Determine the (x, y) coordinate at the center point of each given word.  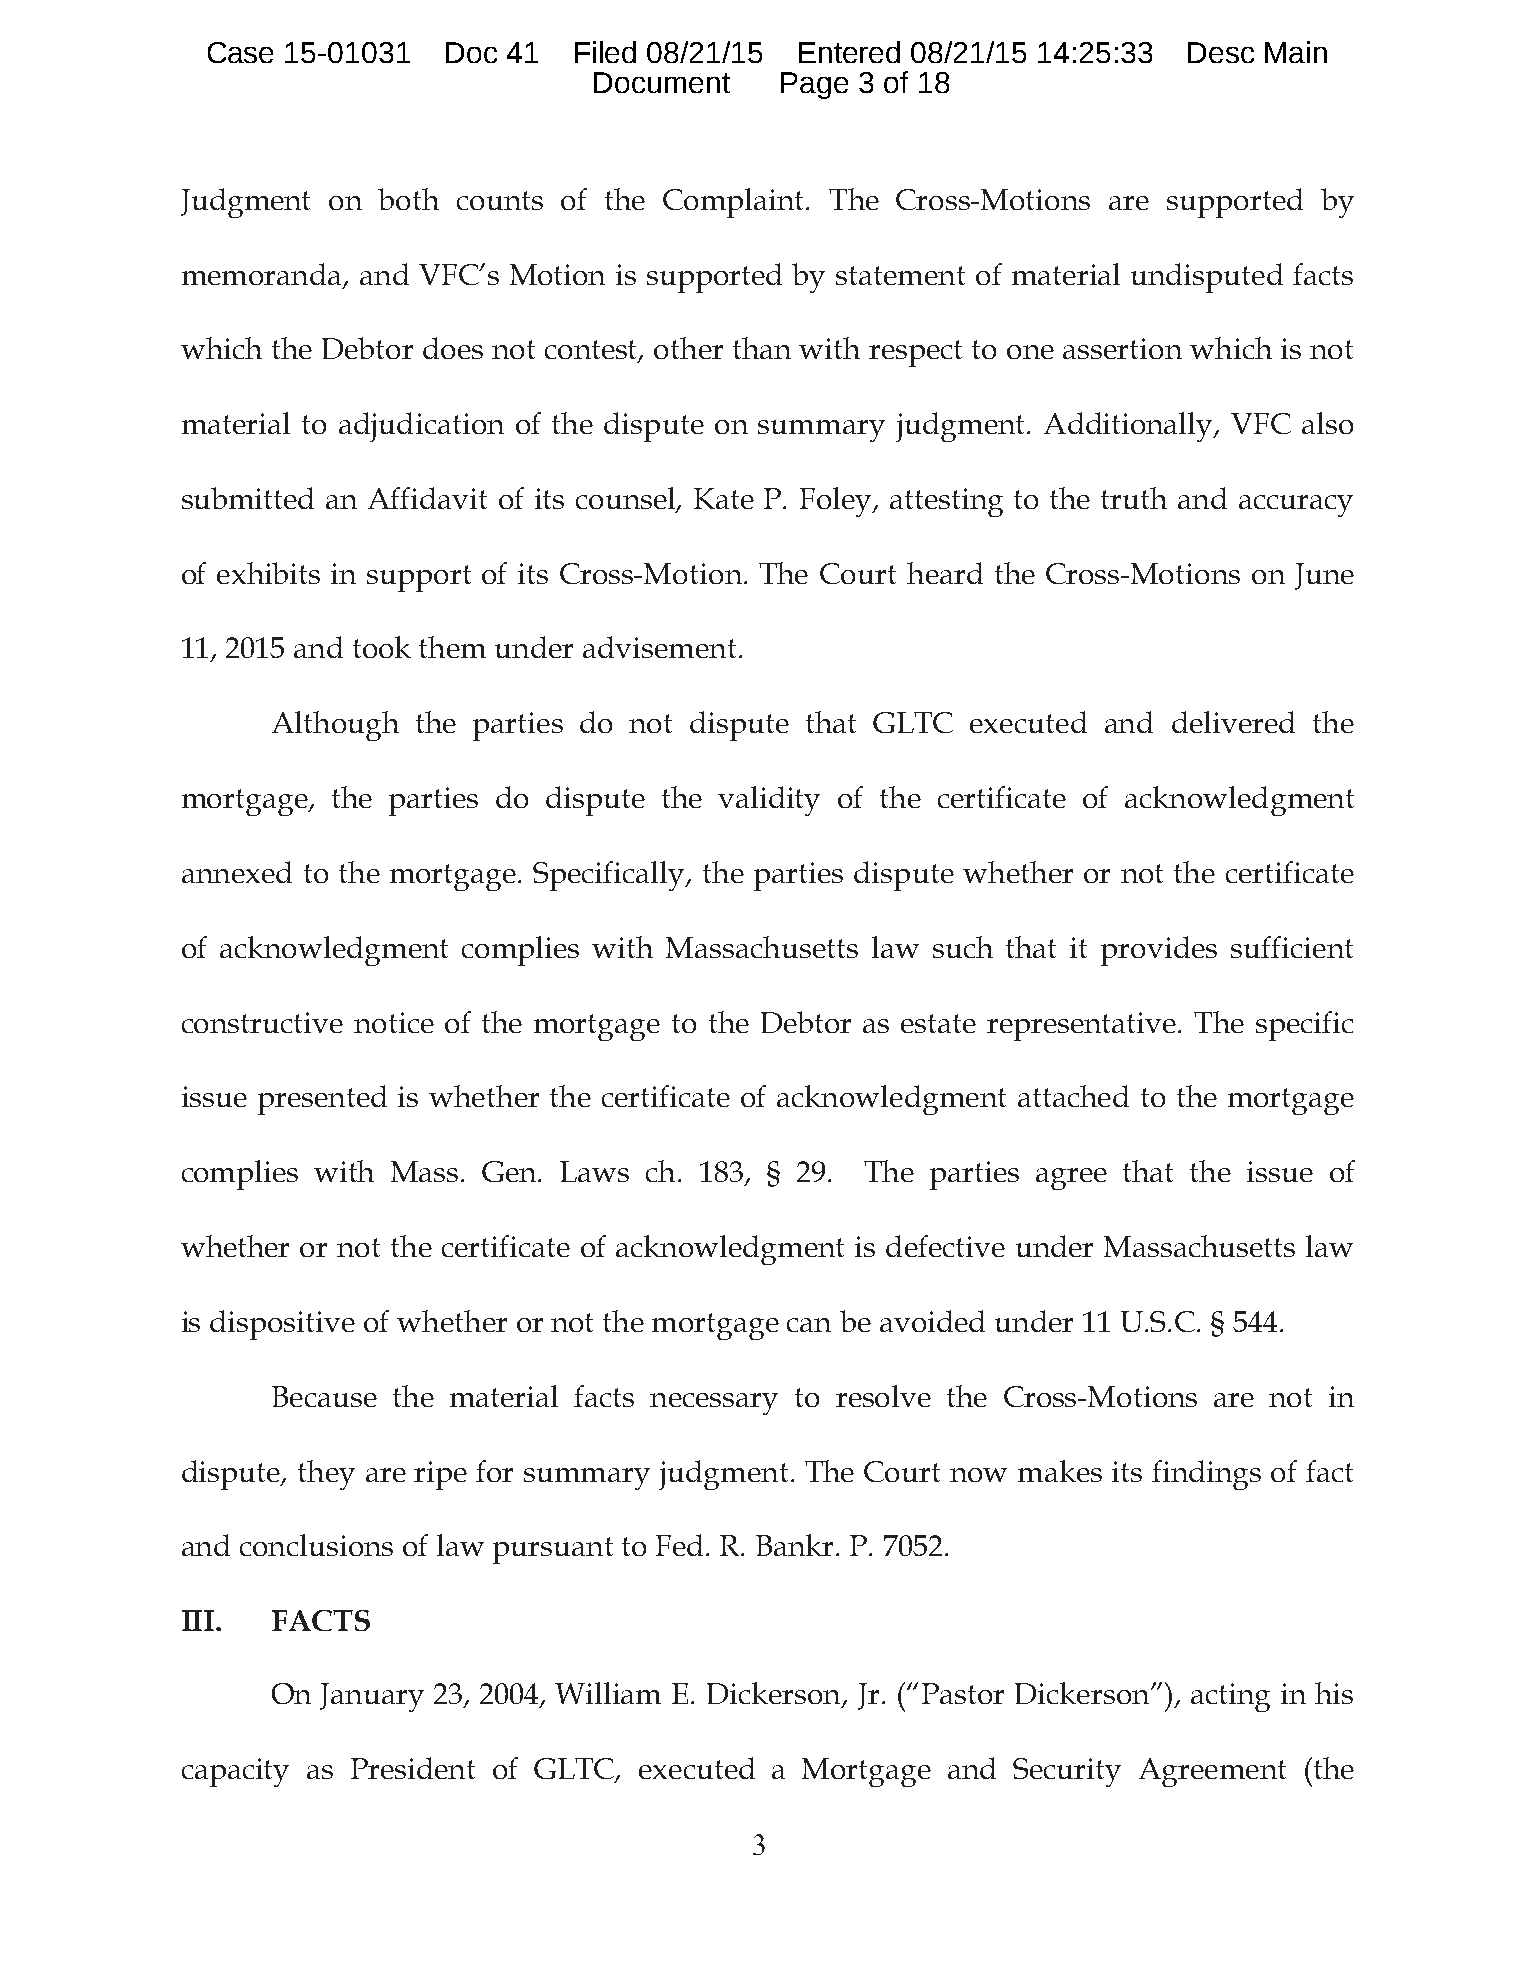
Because (324, 1396)
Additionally (1130, 427)
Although (335, 726)
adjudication (421, 427)
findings (1206, 1475)
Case (240, 52)
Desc (1221, 52)
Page (814, 85)
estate (938, 1023)
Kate (724, 498)
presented (322, 1100)
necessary (714, 1404)
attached (1073, 1096)
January (372, 1697)
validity (769, 801)
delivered (1233, 722)
